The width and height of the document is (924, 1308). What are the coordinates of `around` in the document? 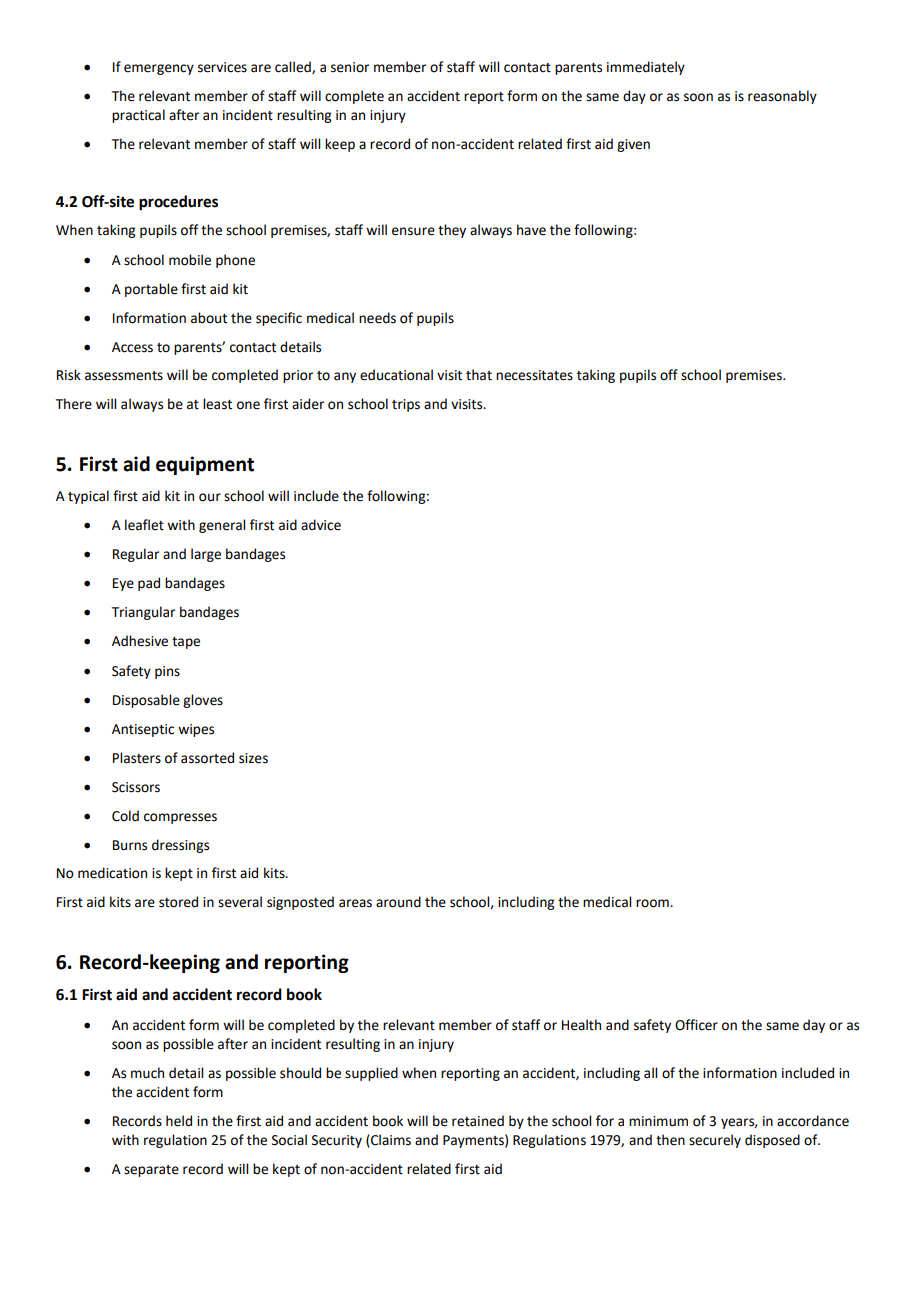 It's located at (398, 902).
